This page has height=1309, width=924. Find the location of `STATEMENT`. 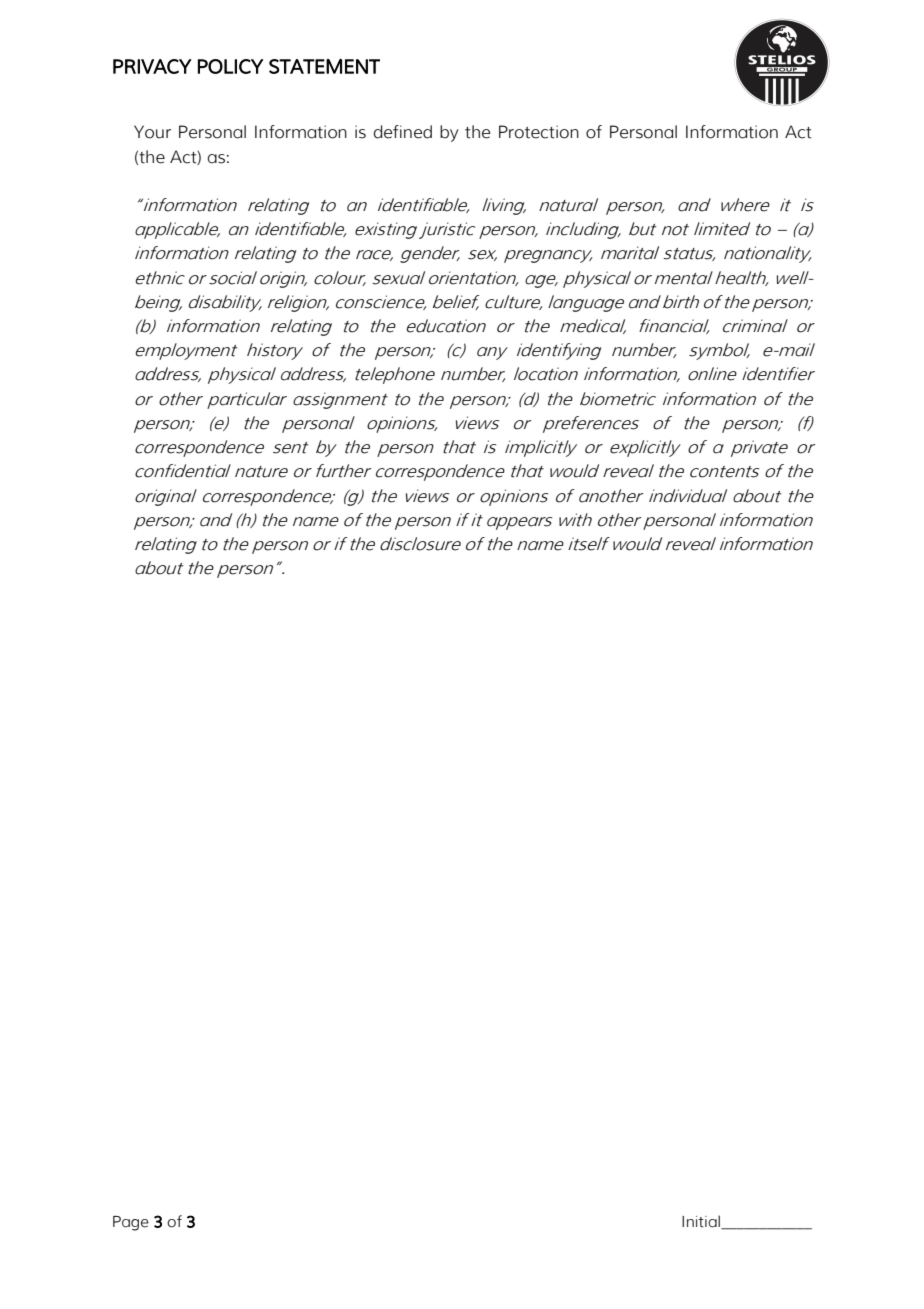

STATEMENT is located at coordinates (324, 66).
